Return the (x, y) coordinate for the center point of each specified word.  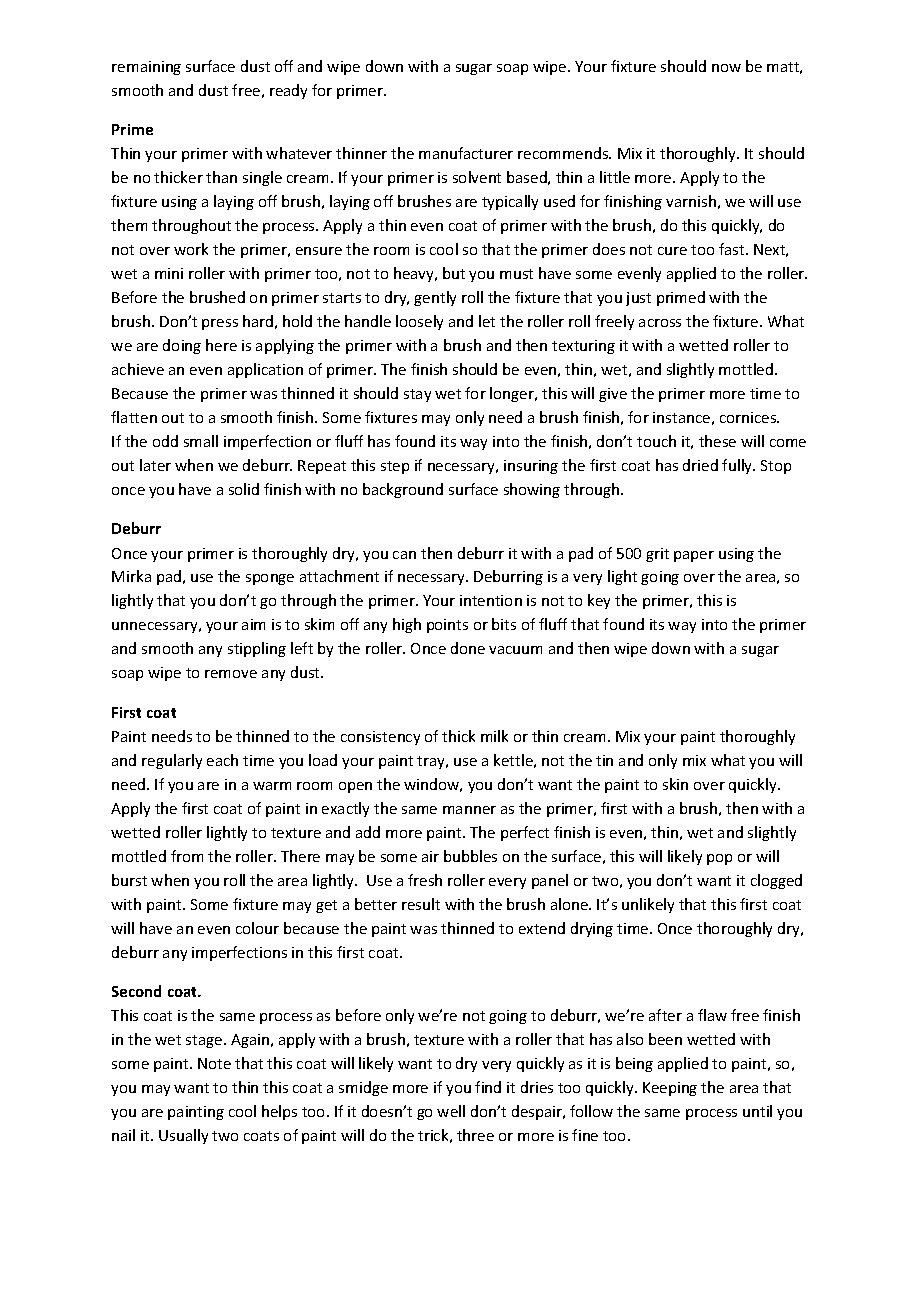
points (447, 626)
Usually (183, 1136)
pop (719, 859)
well (451, 1111)
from (187, 856)
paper (694, 556)
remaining (146, 68)
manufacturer (466, 153)
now (726, 68)
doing (182, 346)
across (660, 323)
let (487, 321)
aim (253, 624)
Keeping (670, 1089)
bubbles (470, 856)
